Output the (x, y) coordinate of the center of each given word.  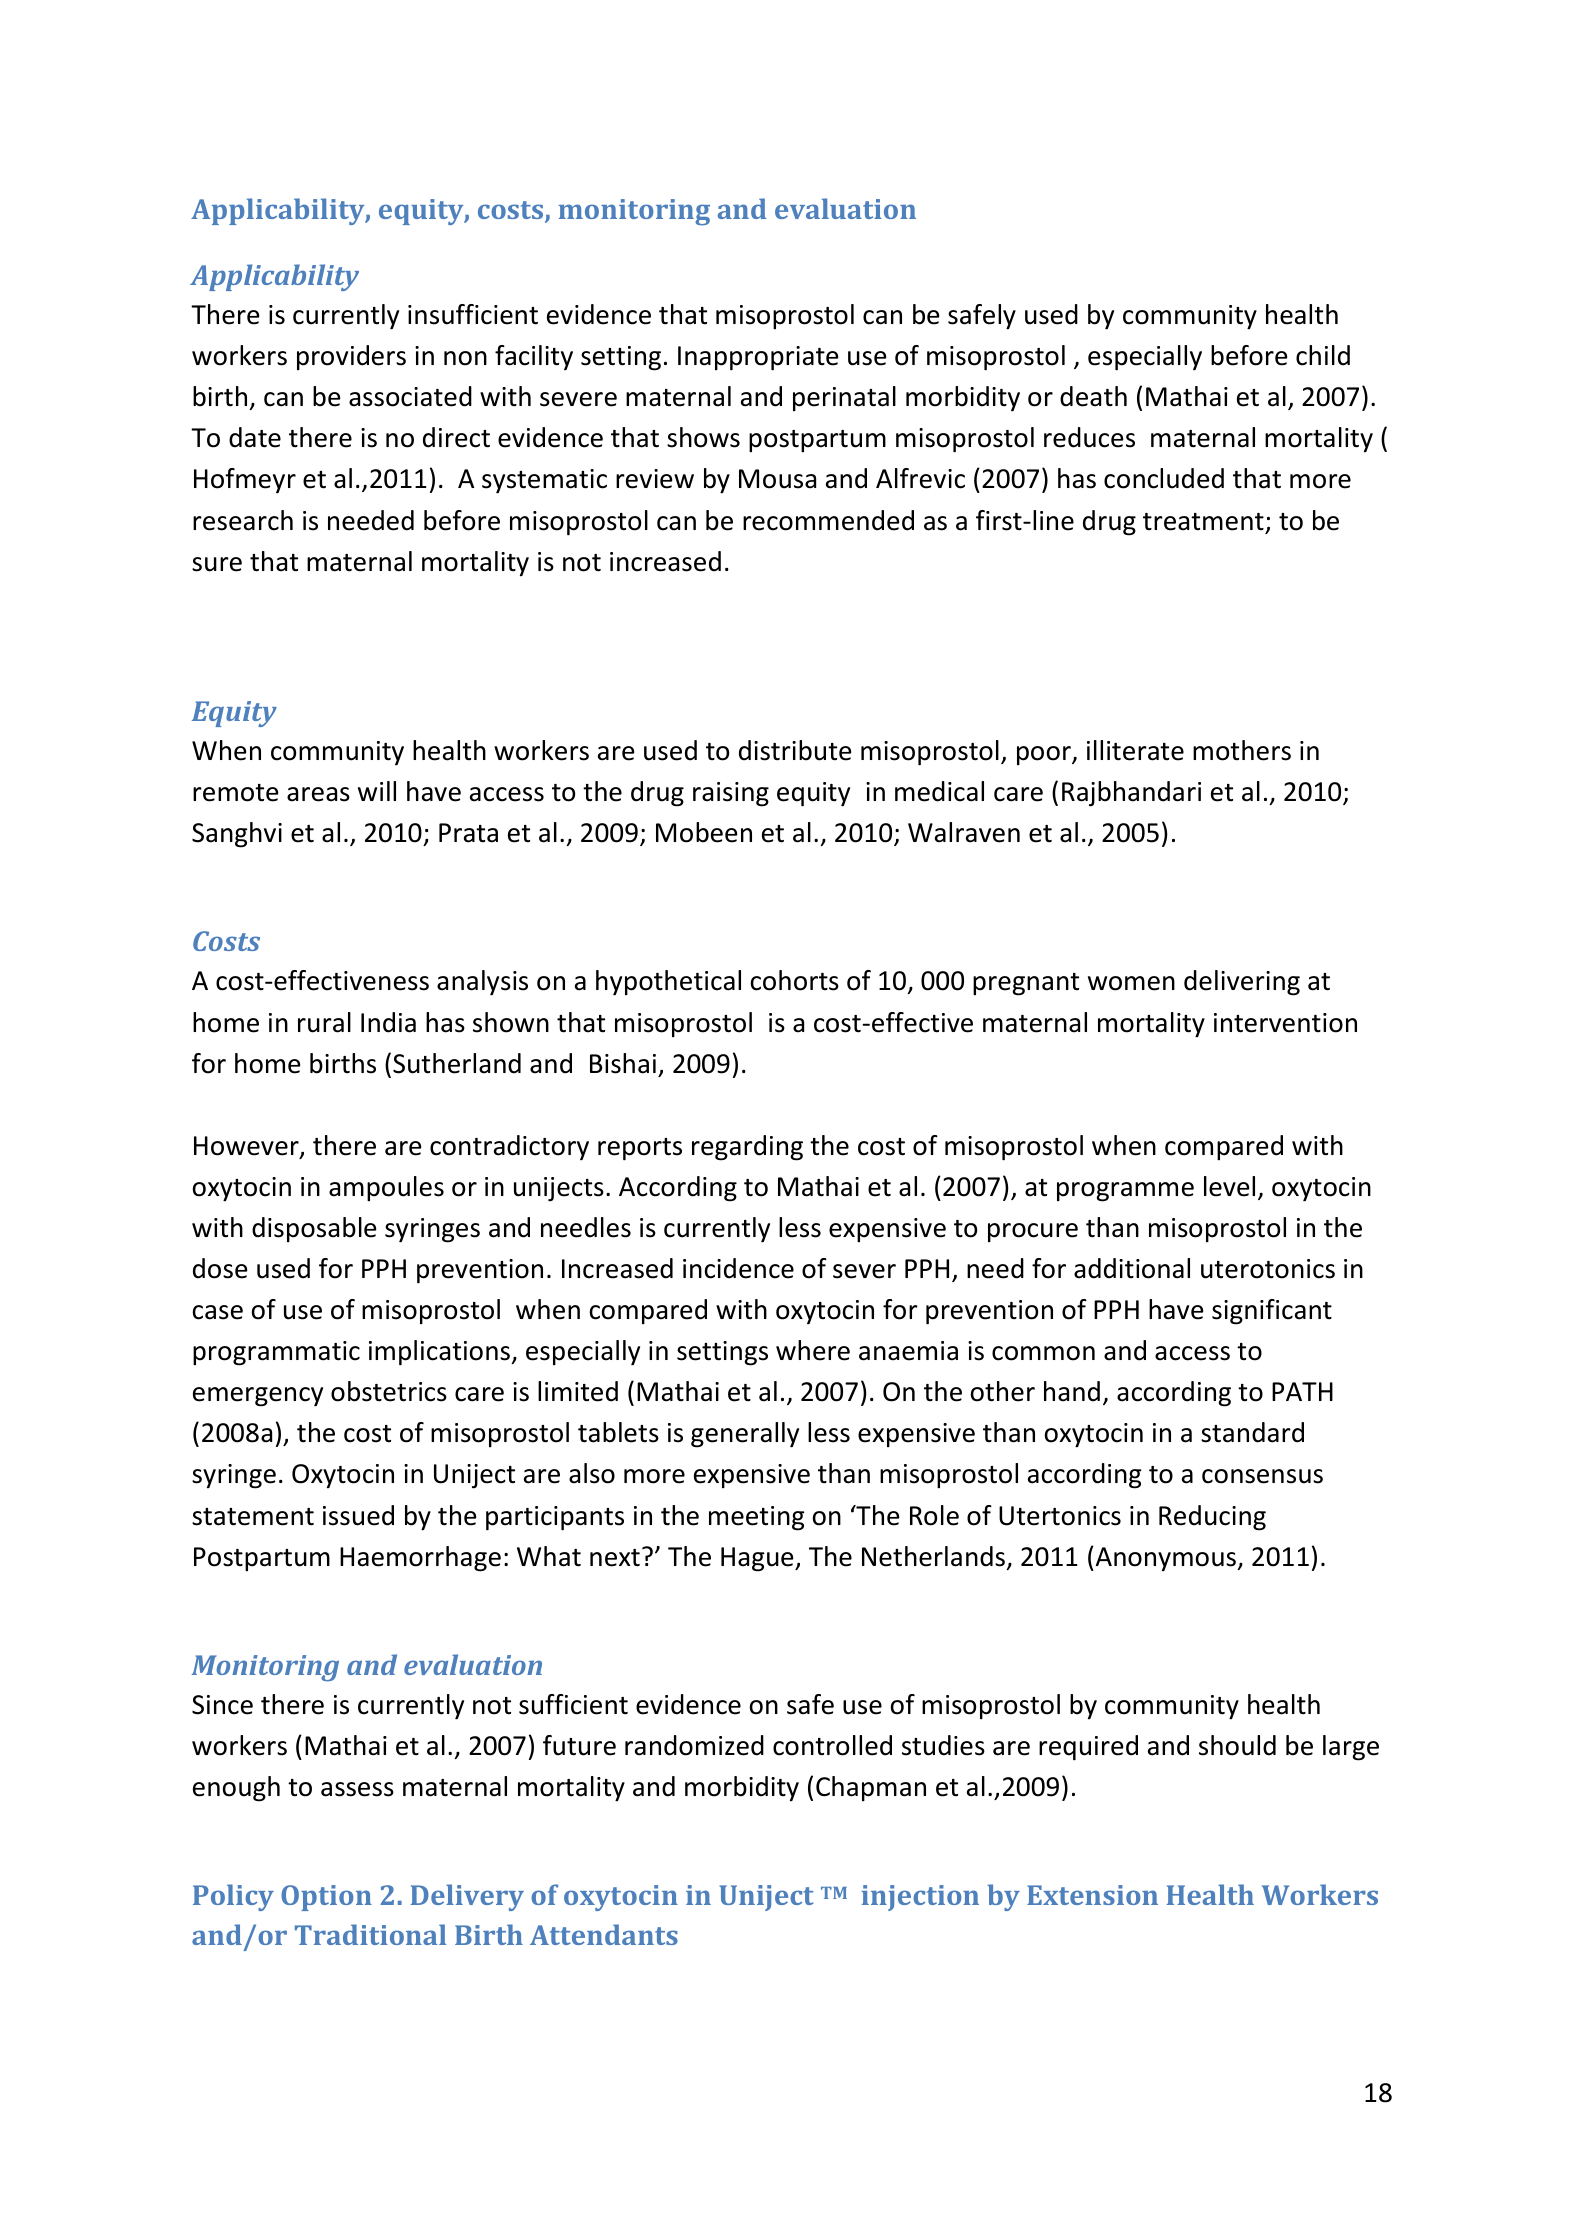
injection (920, 1898)
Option (326, 1898)
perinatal (844, 398)
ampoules (386, 1189)
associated (410, 396)
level (1229, 1186)
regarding (747, 1148)
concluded (1164, 478)
